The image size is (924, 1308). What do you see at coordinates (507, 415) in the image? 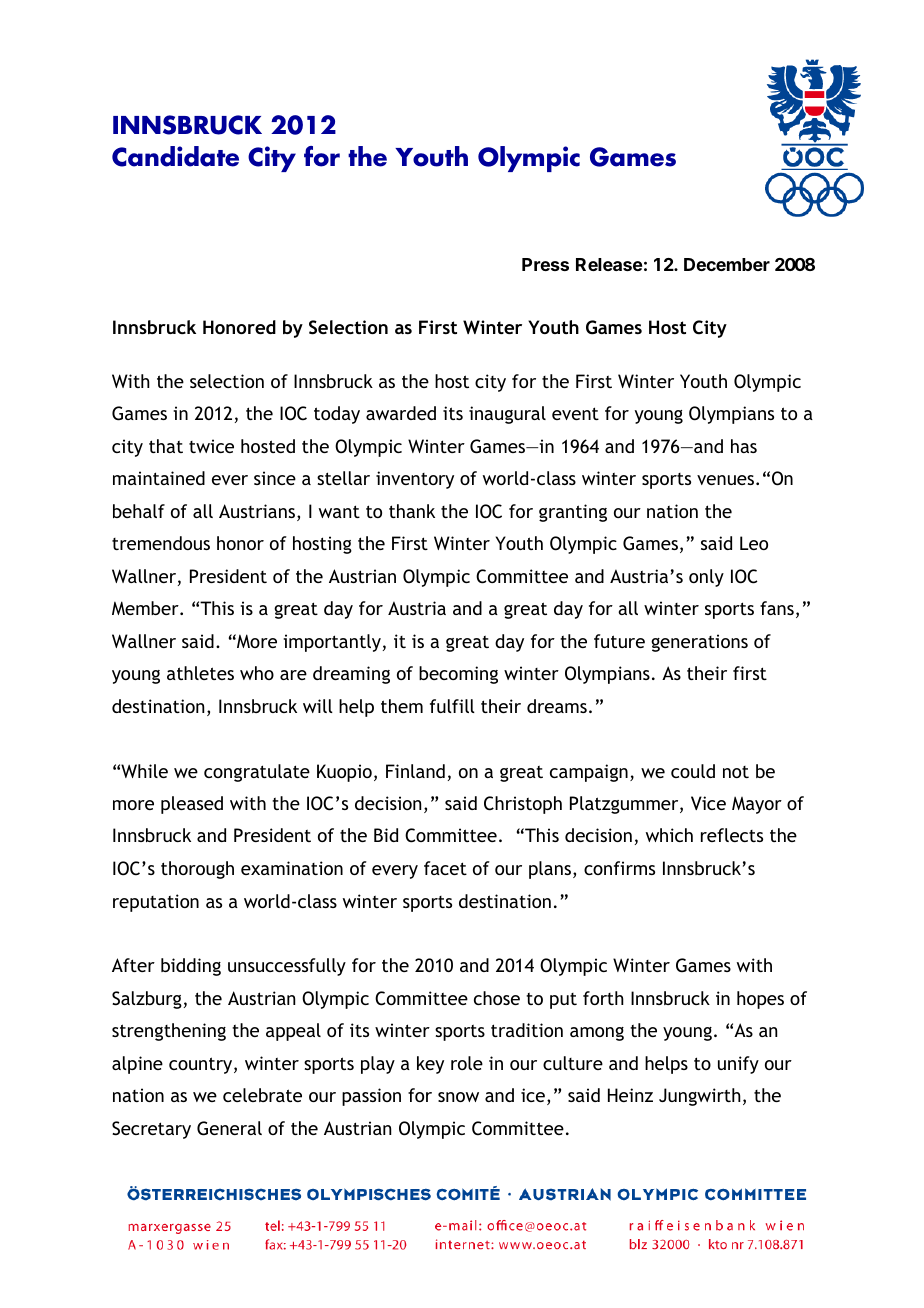
I see `inaugural` at bounding box center [507, 415].
